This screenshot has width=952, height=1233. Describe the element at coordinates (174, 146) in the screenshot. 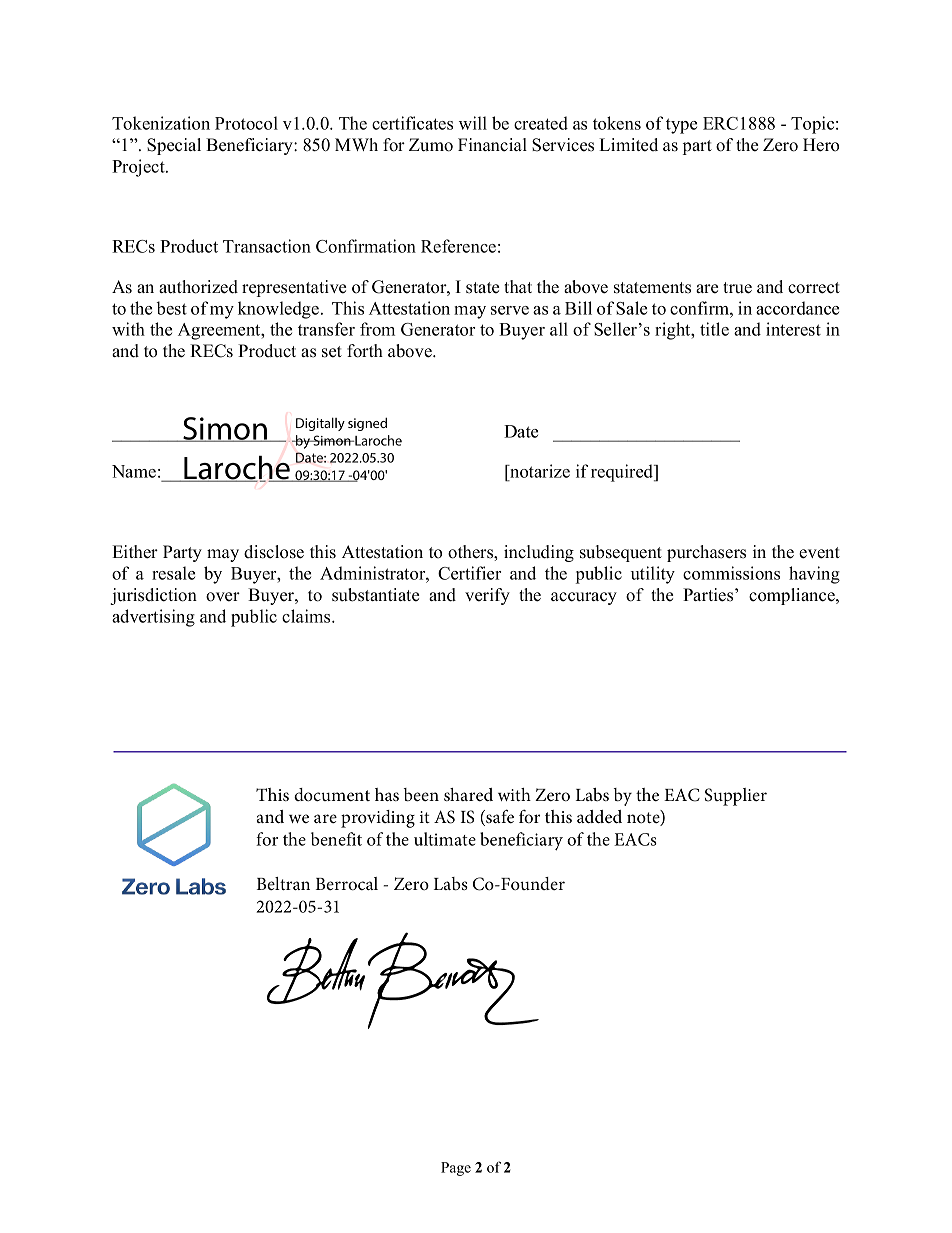

I see `Special` at that location.
